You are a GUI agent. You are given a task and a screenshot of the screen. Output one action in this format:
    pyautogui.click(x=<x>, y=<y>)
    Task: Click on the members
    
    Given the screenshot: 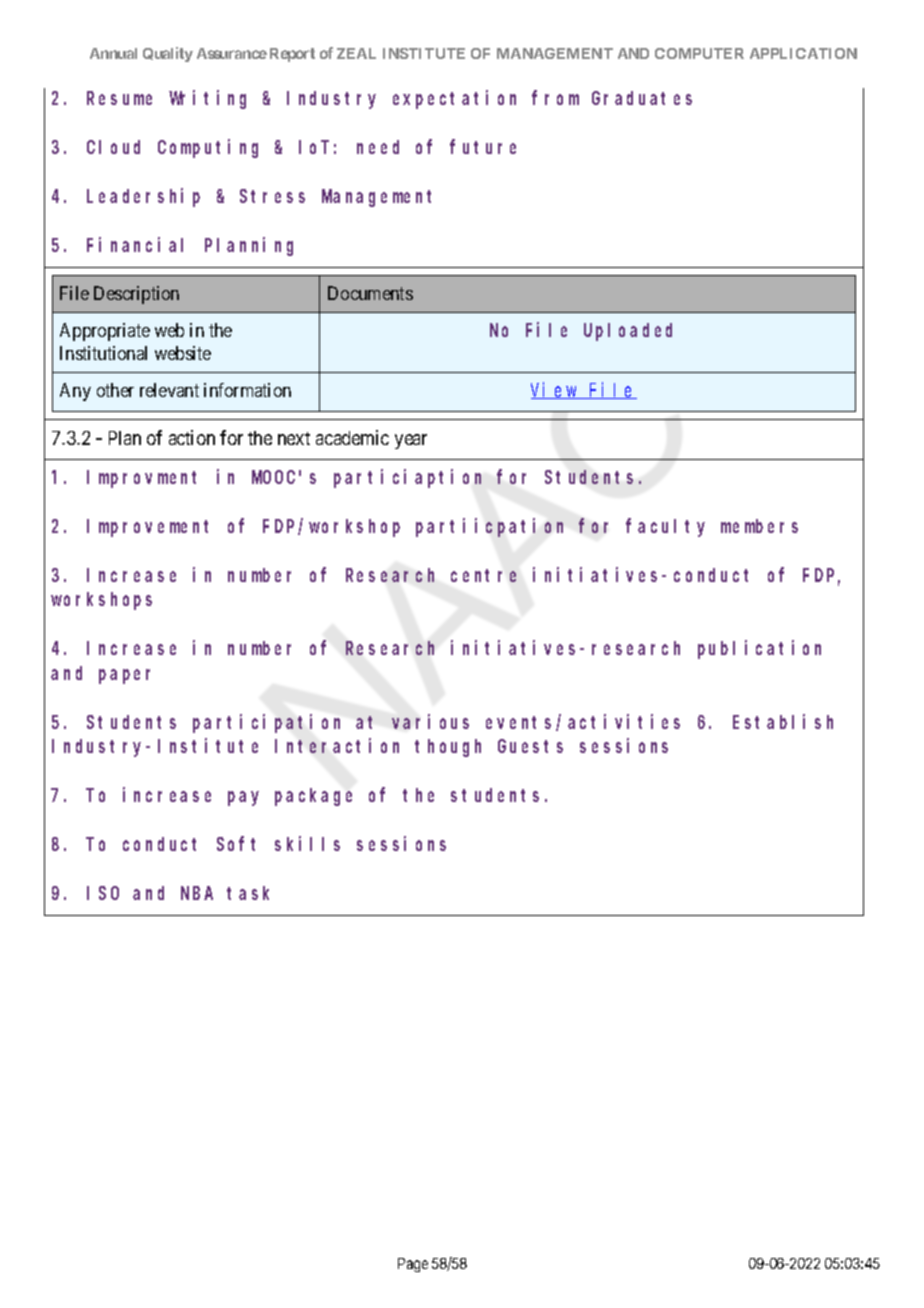 What is the action you would take?
    pyautogui.click(x=759, y=526)
